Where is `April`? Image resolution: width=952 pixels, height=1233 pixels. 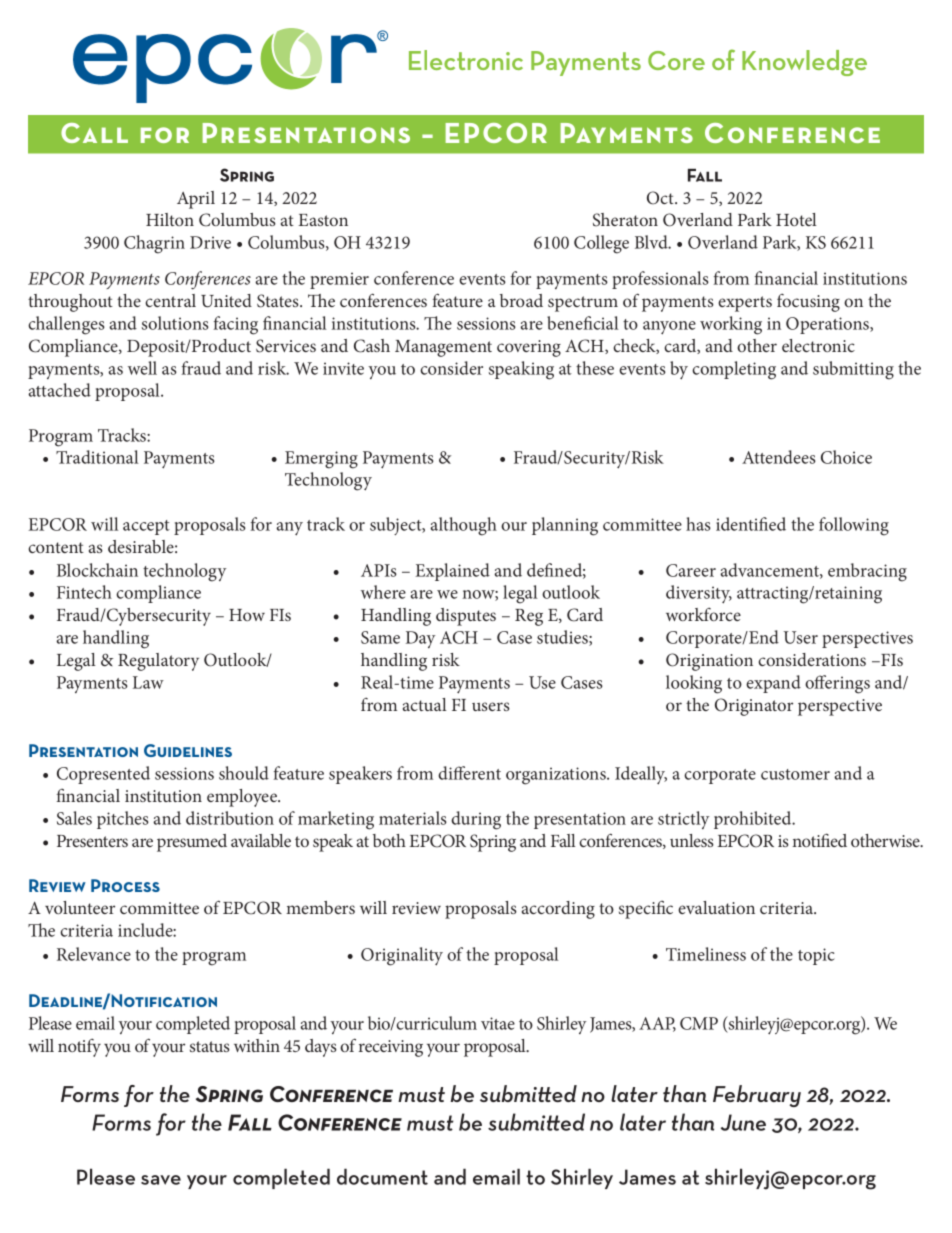
April is located at coordinates (196, 200).
